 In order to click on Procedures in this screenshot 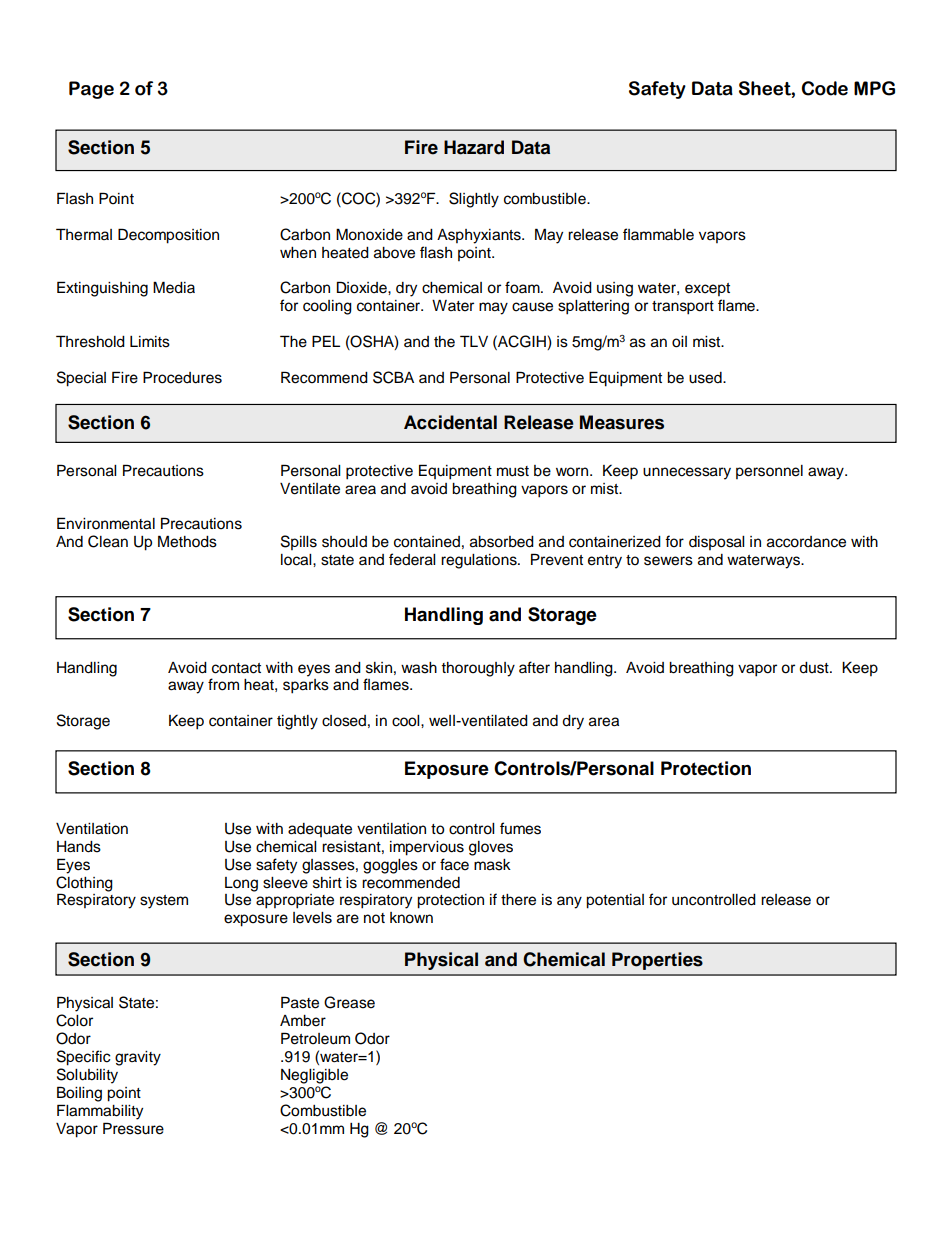, I will do `click(182, 377)`.
